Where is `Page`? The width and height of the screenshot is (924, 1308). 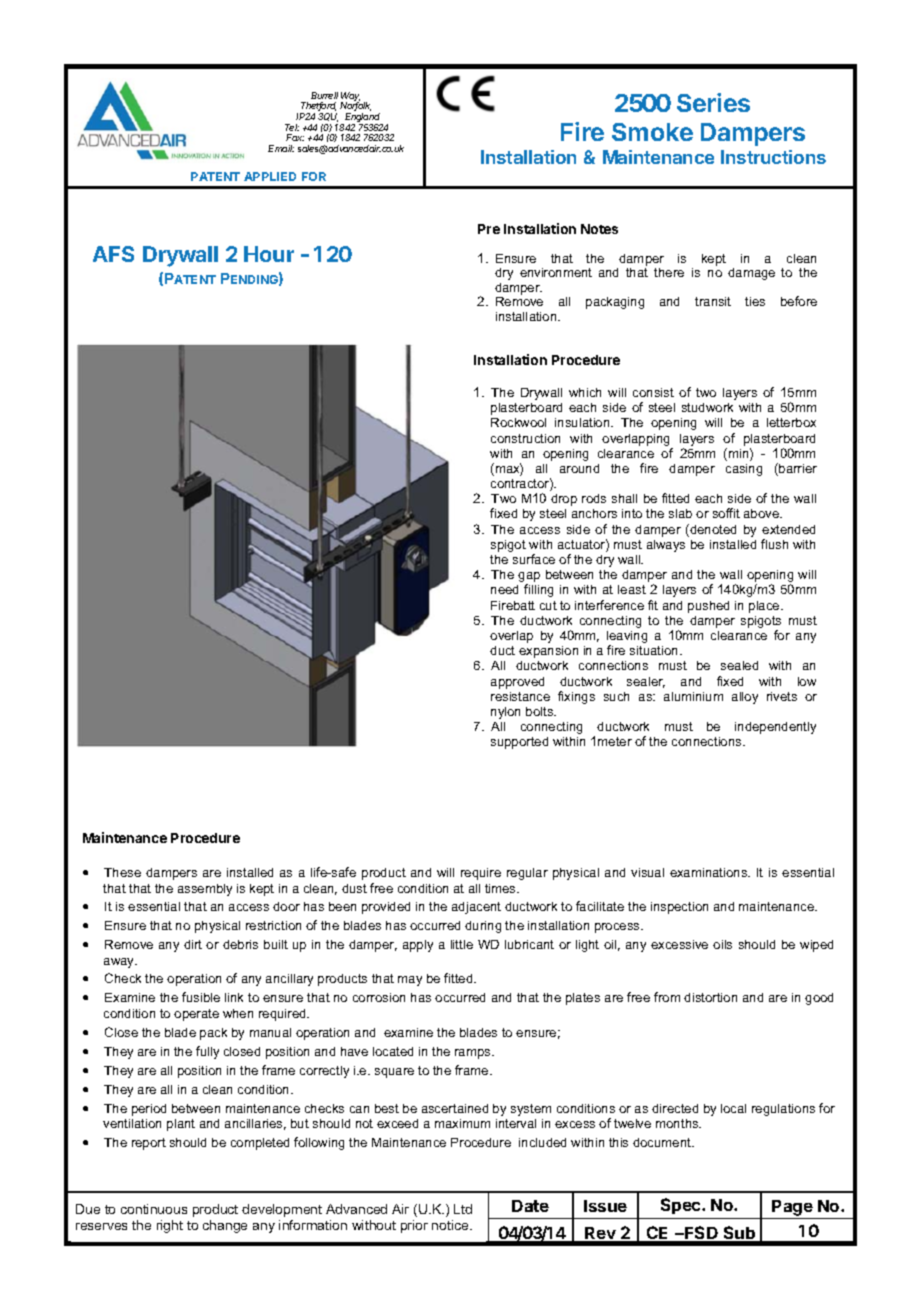 Page is located at coordinates (792, 1208).
